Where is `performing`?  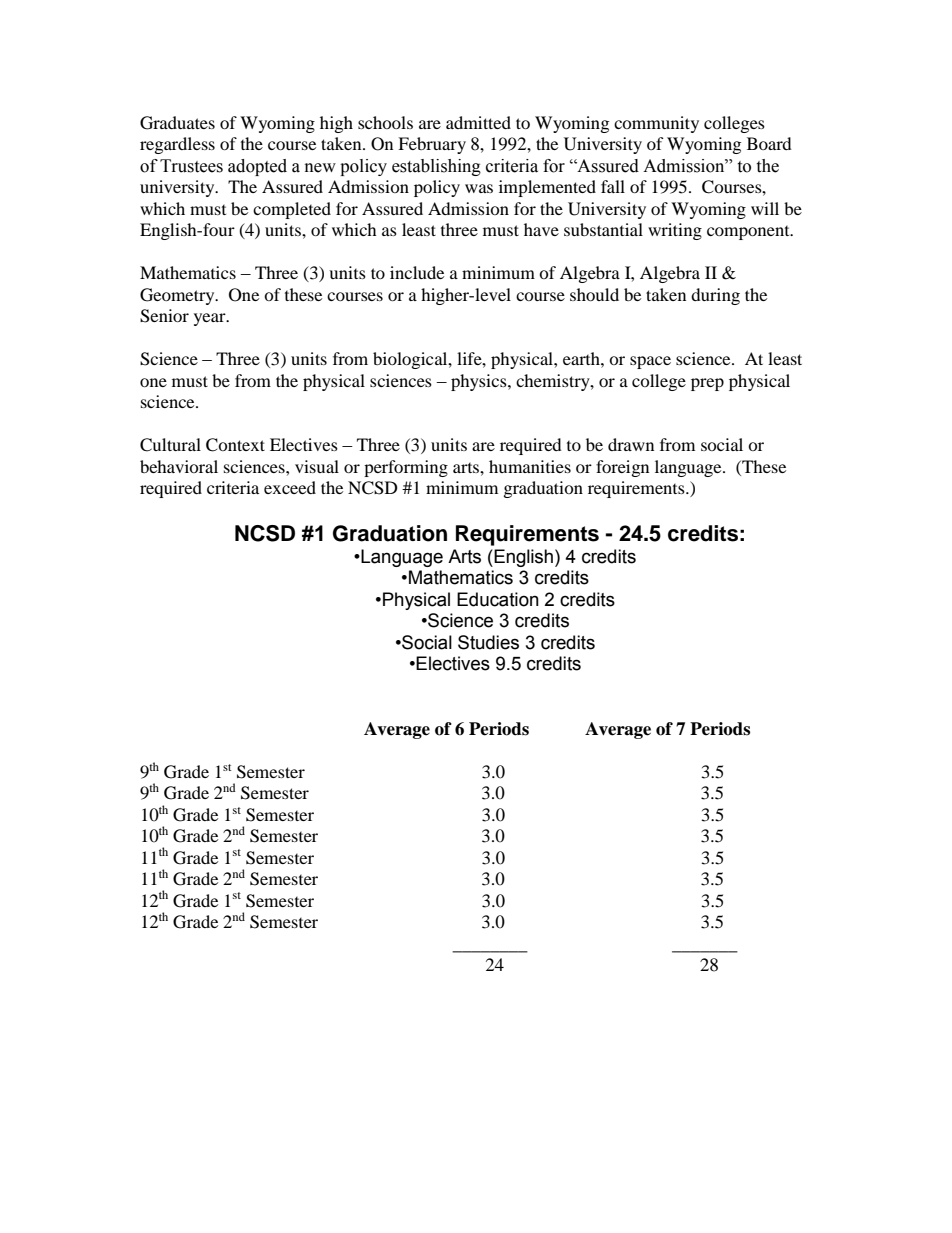
performing is located at coordinates (406, 468).
